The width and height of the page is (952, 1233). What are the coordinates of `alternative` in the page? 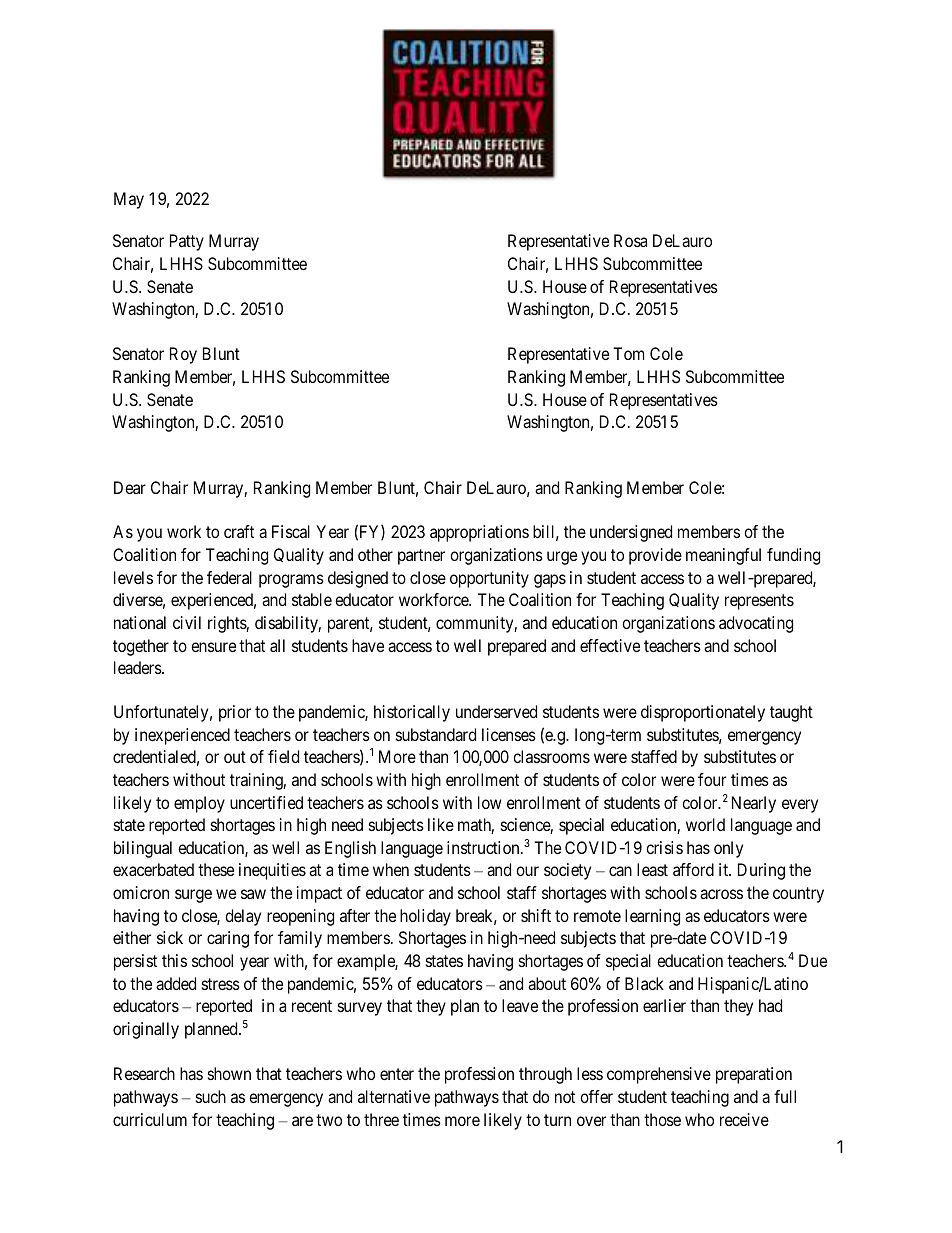 It's located at (394, 1096).
